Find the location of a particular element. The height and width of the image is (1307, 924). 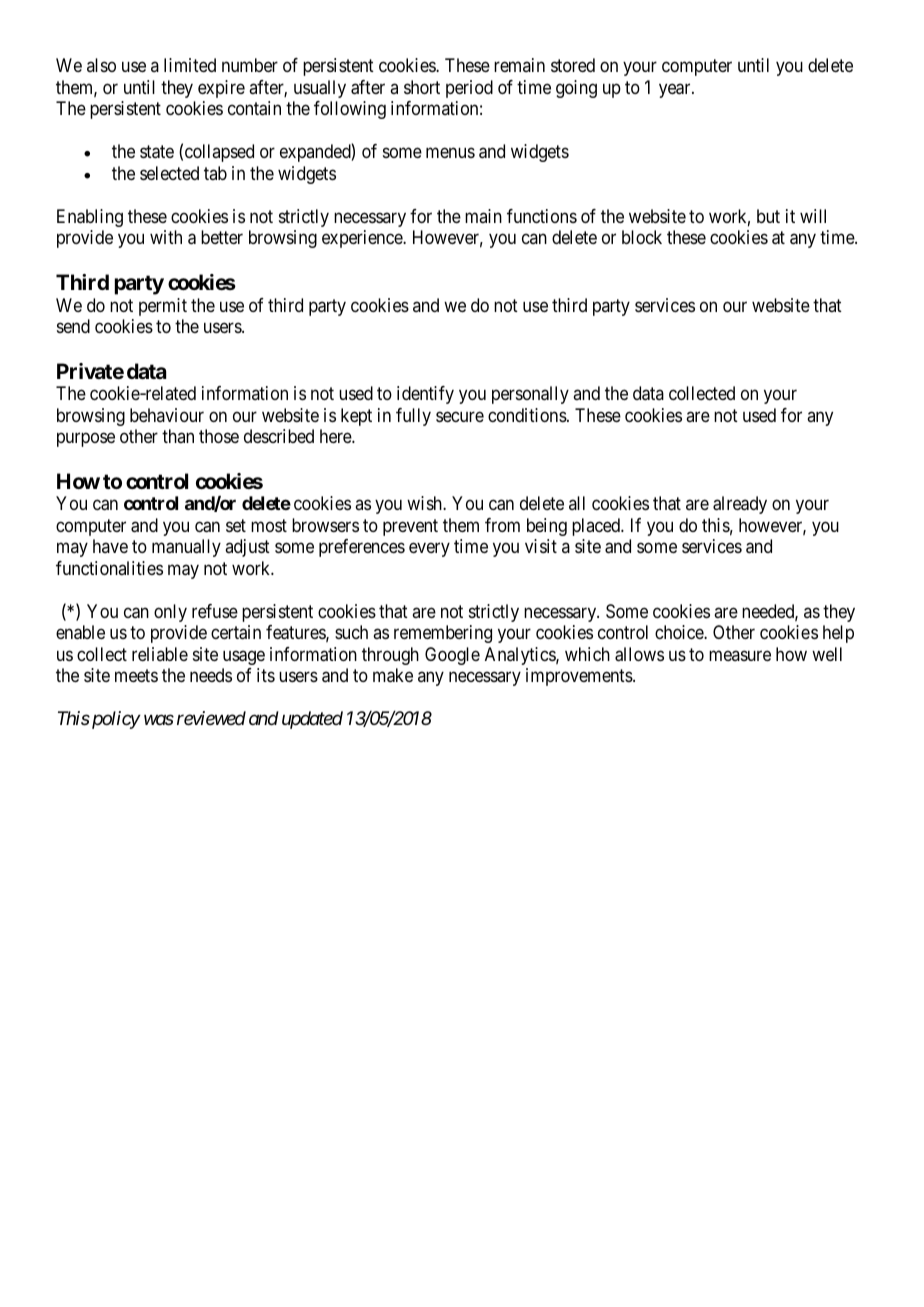

functionalities is located at coordinates (109, 568).
